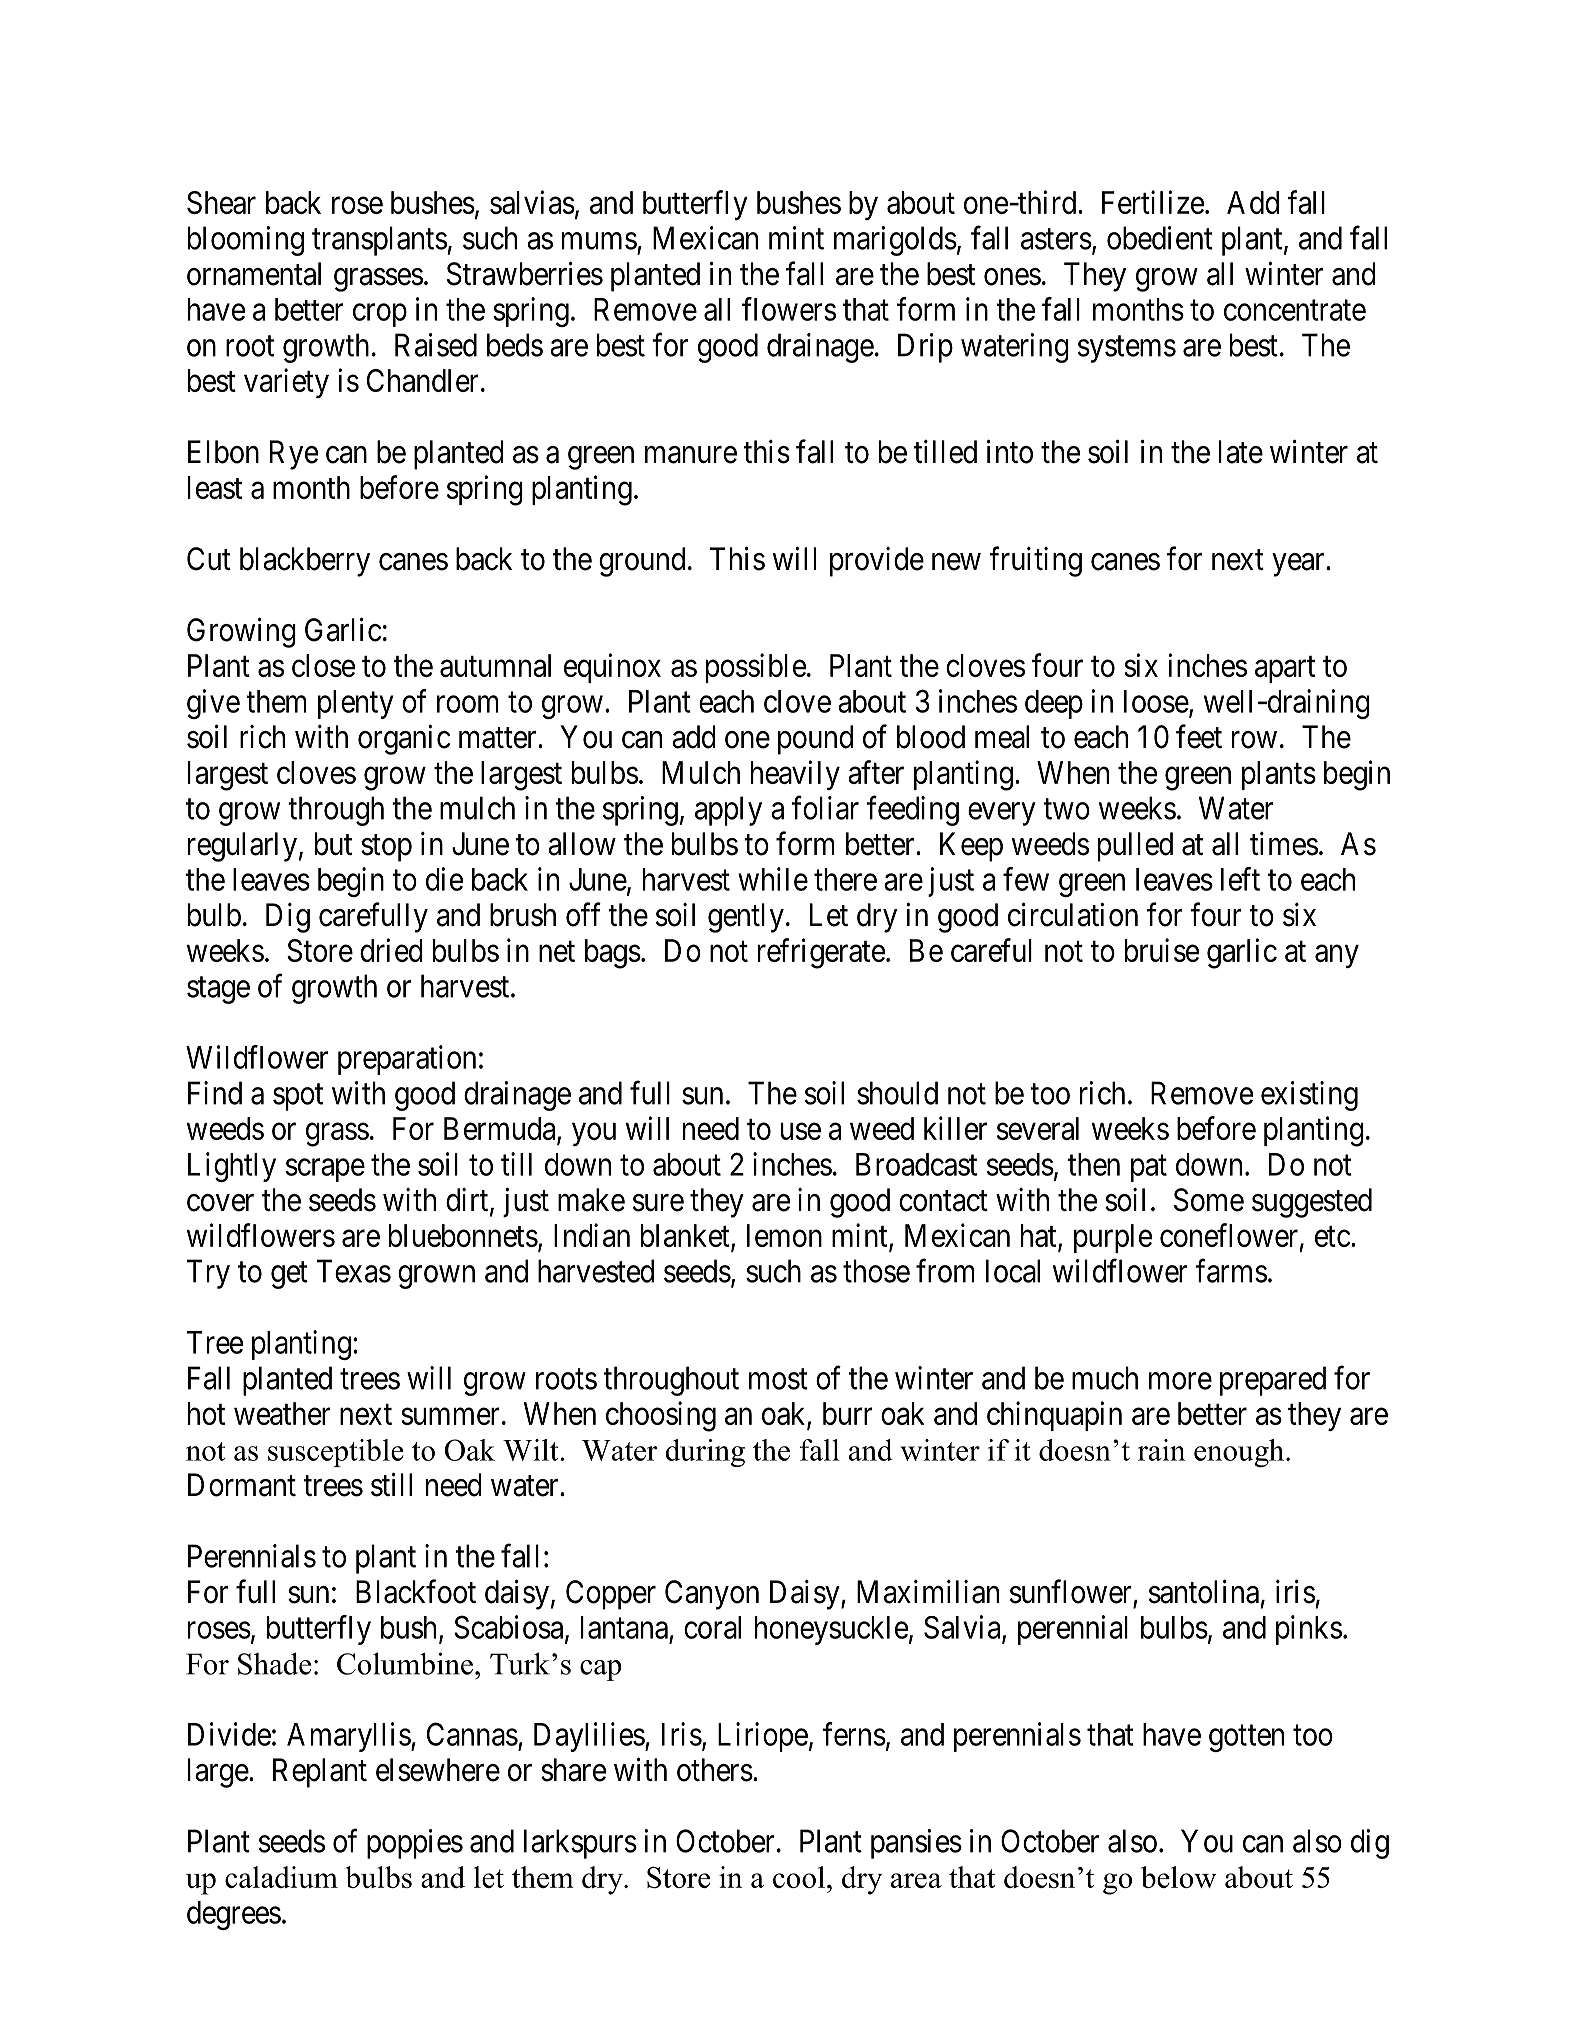  I want to click on organic, so click(404, 739).
